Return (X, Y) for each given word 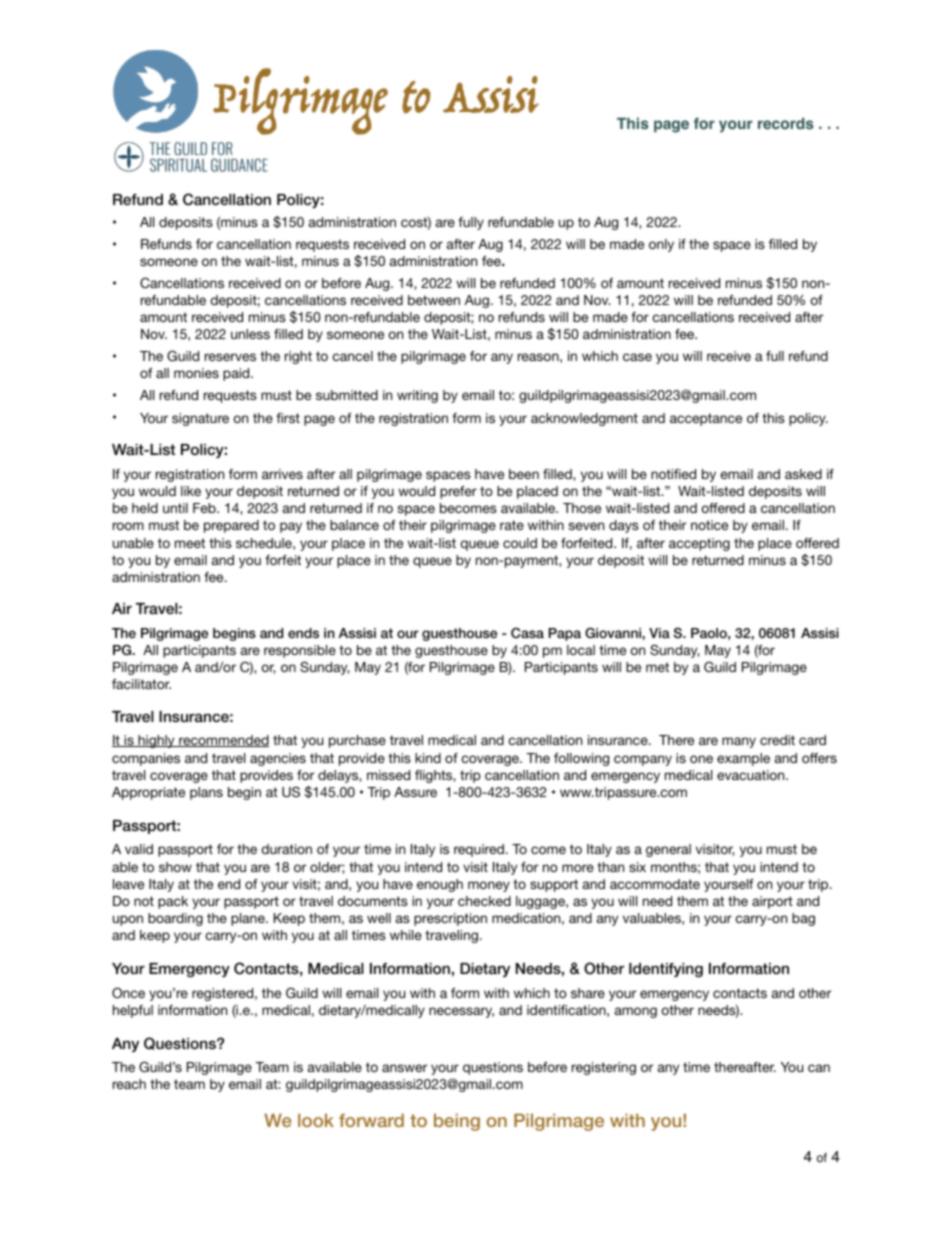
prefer (458, 492)
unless (250, 334)
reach (129, 1084)
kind (428, 758)
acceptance (706, 419)
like (191, 491)
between (434, 300)
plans (206, 793)
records (786, 124)
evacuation (752, 775)
